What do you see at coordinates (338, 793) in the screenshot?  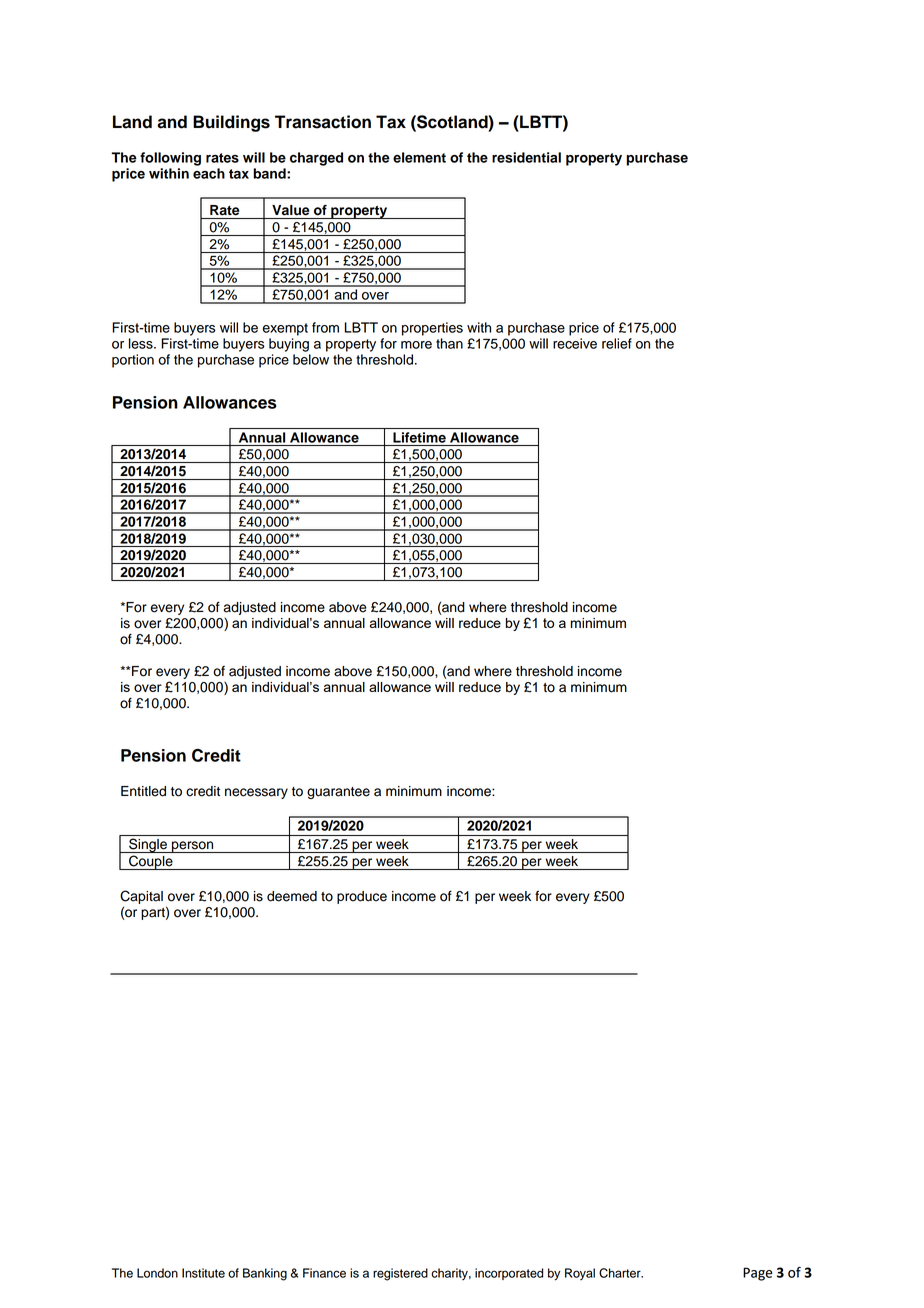 I see `guarantee` at bounding box center [338, 793].
